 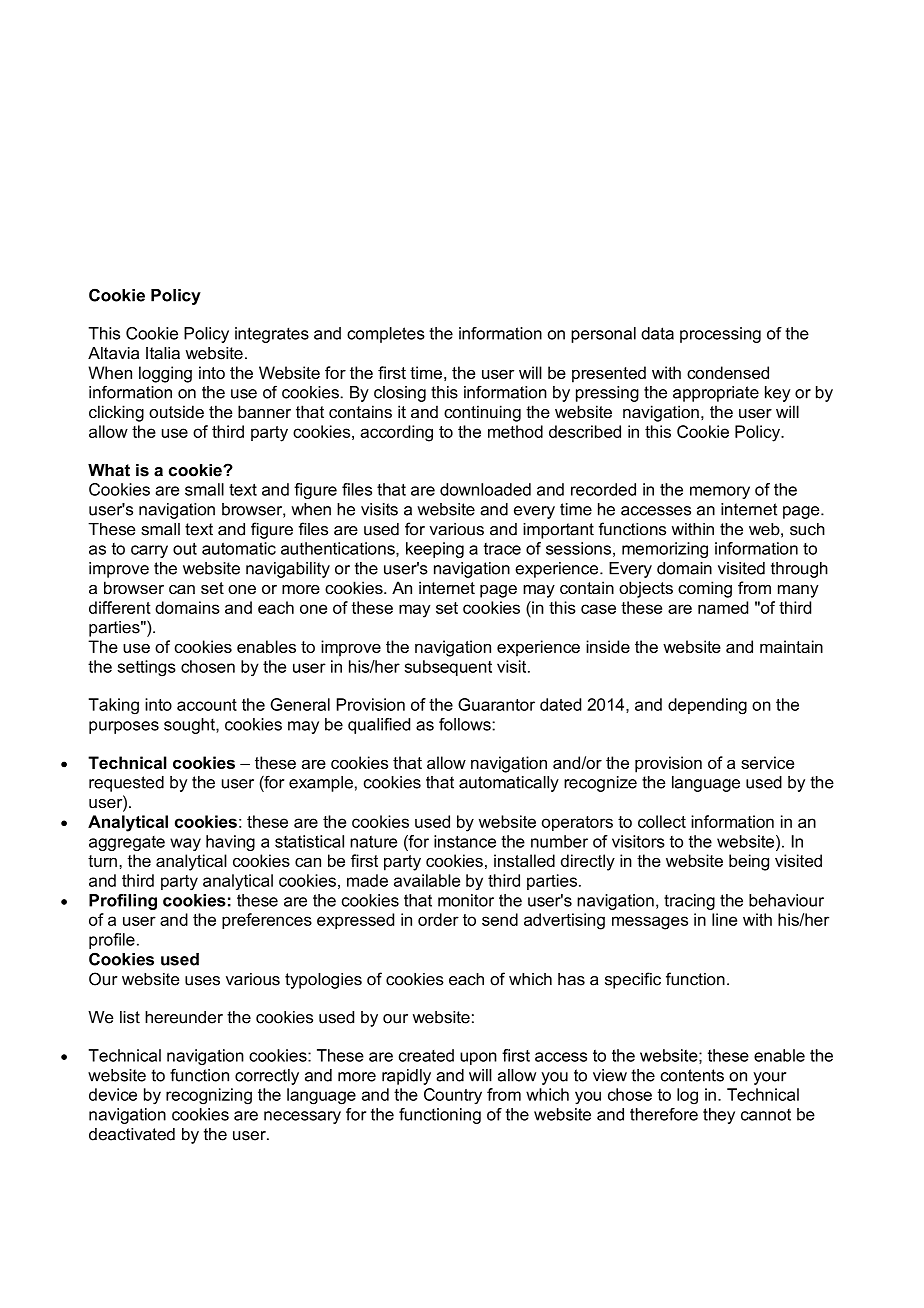 I want to click on follows, so click(x=466, y=724).
